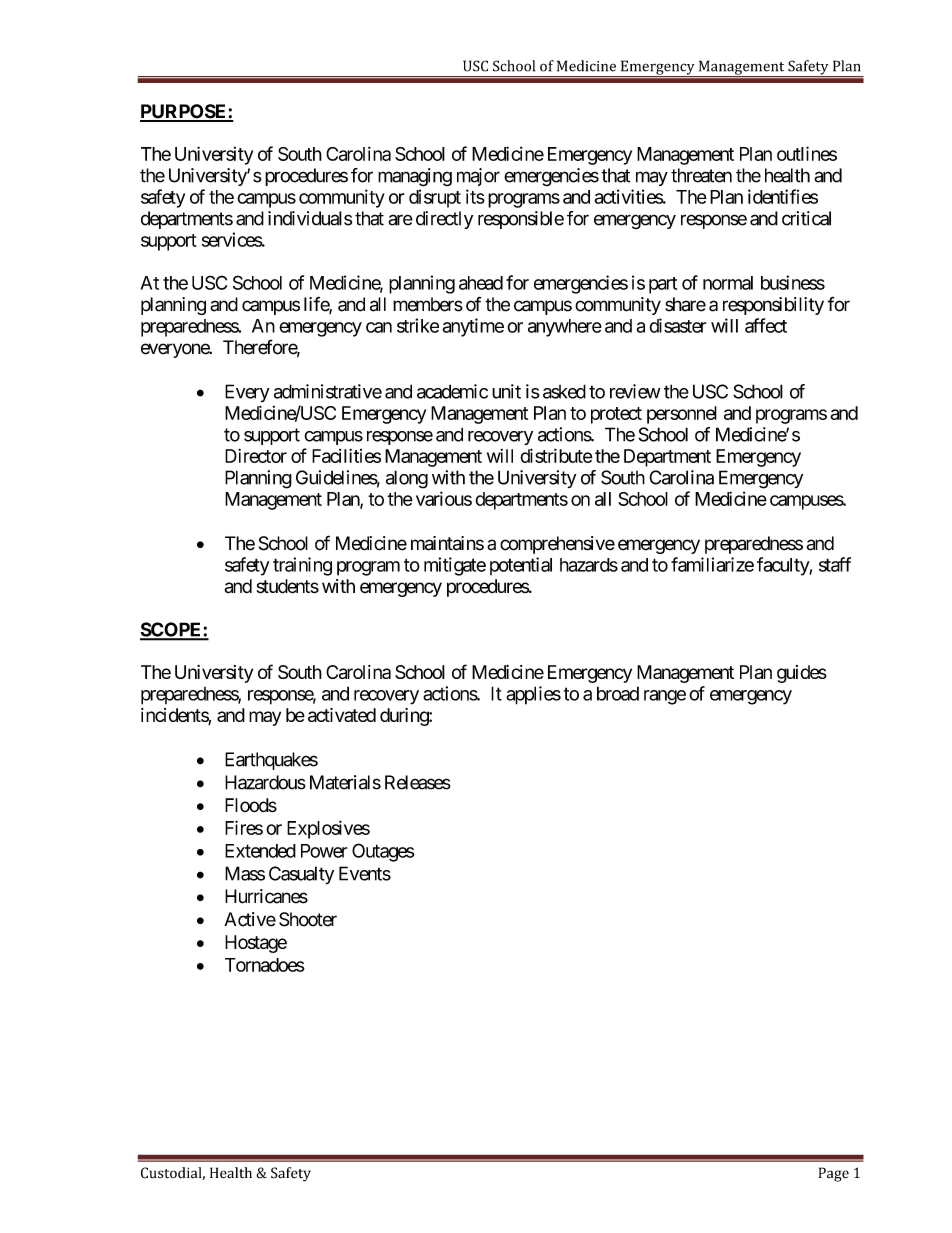  What do you see at coordinates (301, 875) in the screenshot?
I see `Casualty` at bounding box center [301, 875].
